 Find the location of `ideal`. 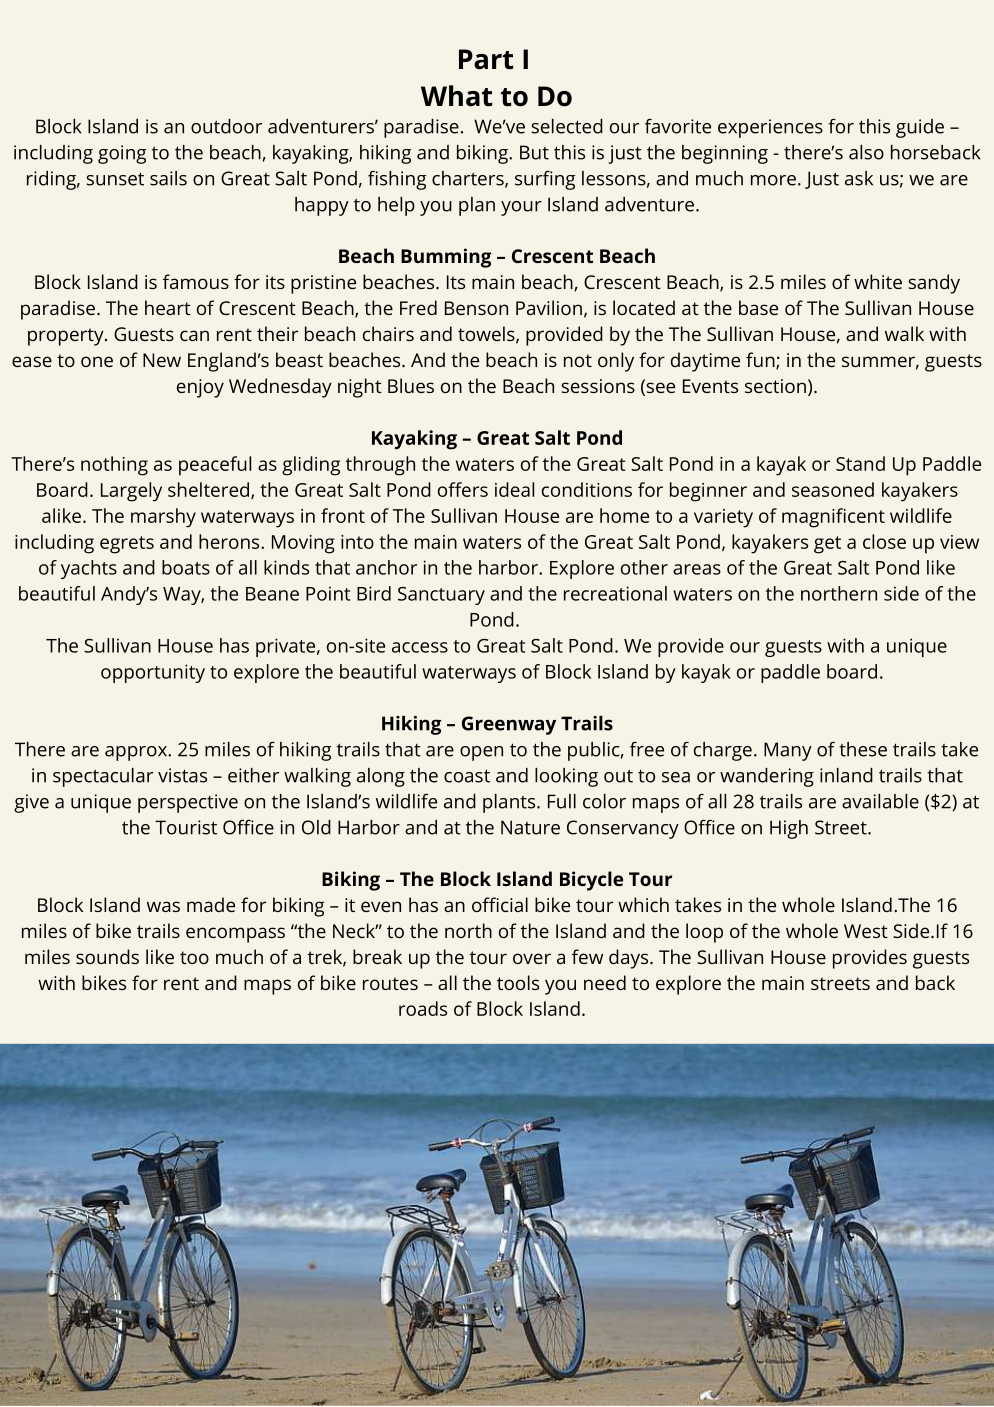

ideal is located at coordinates (514, 489).
